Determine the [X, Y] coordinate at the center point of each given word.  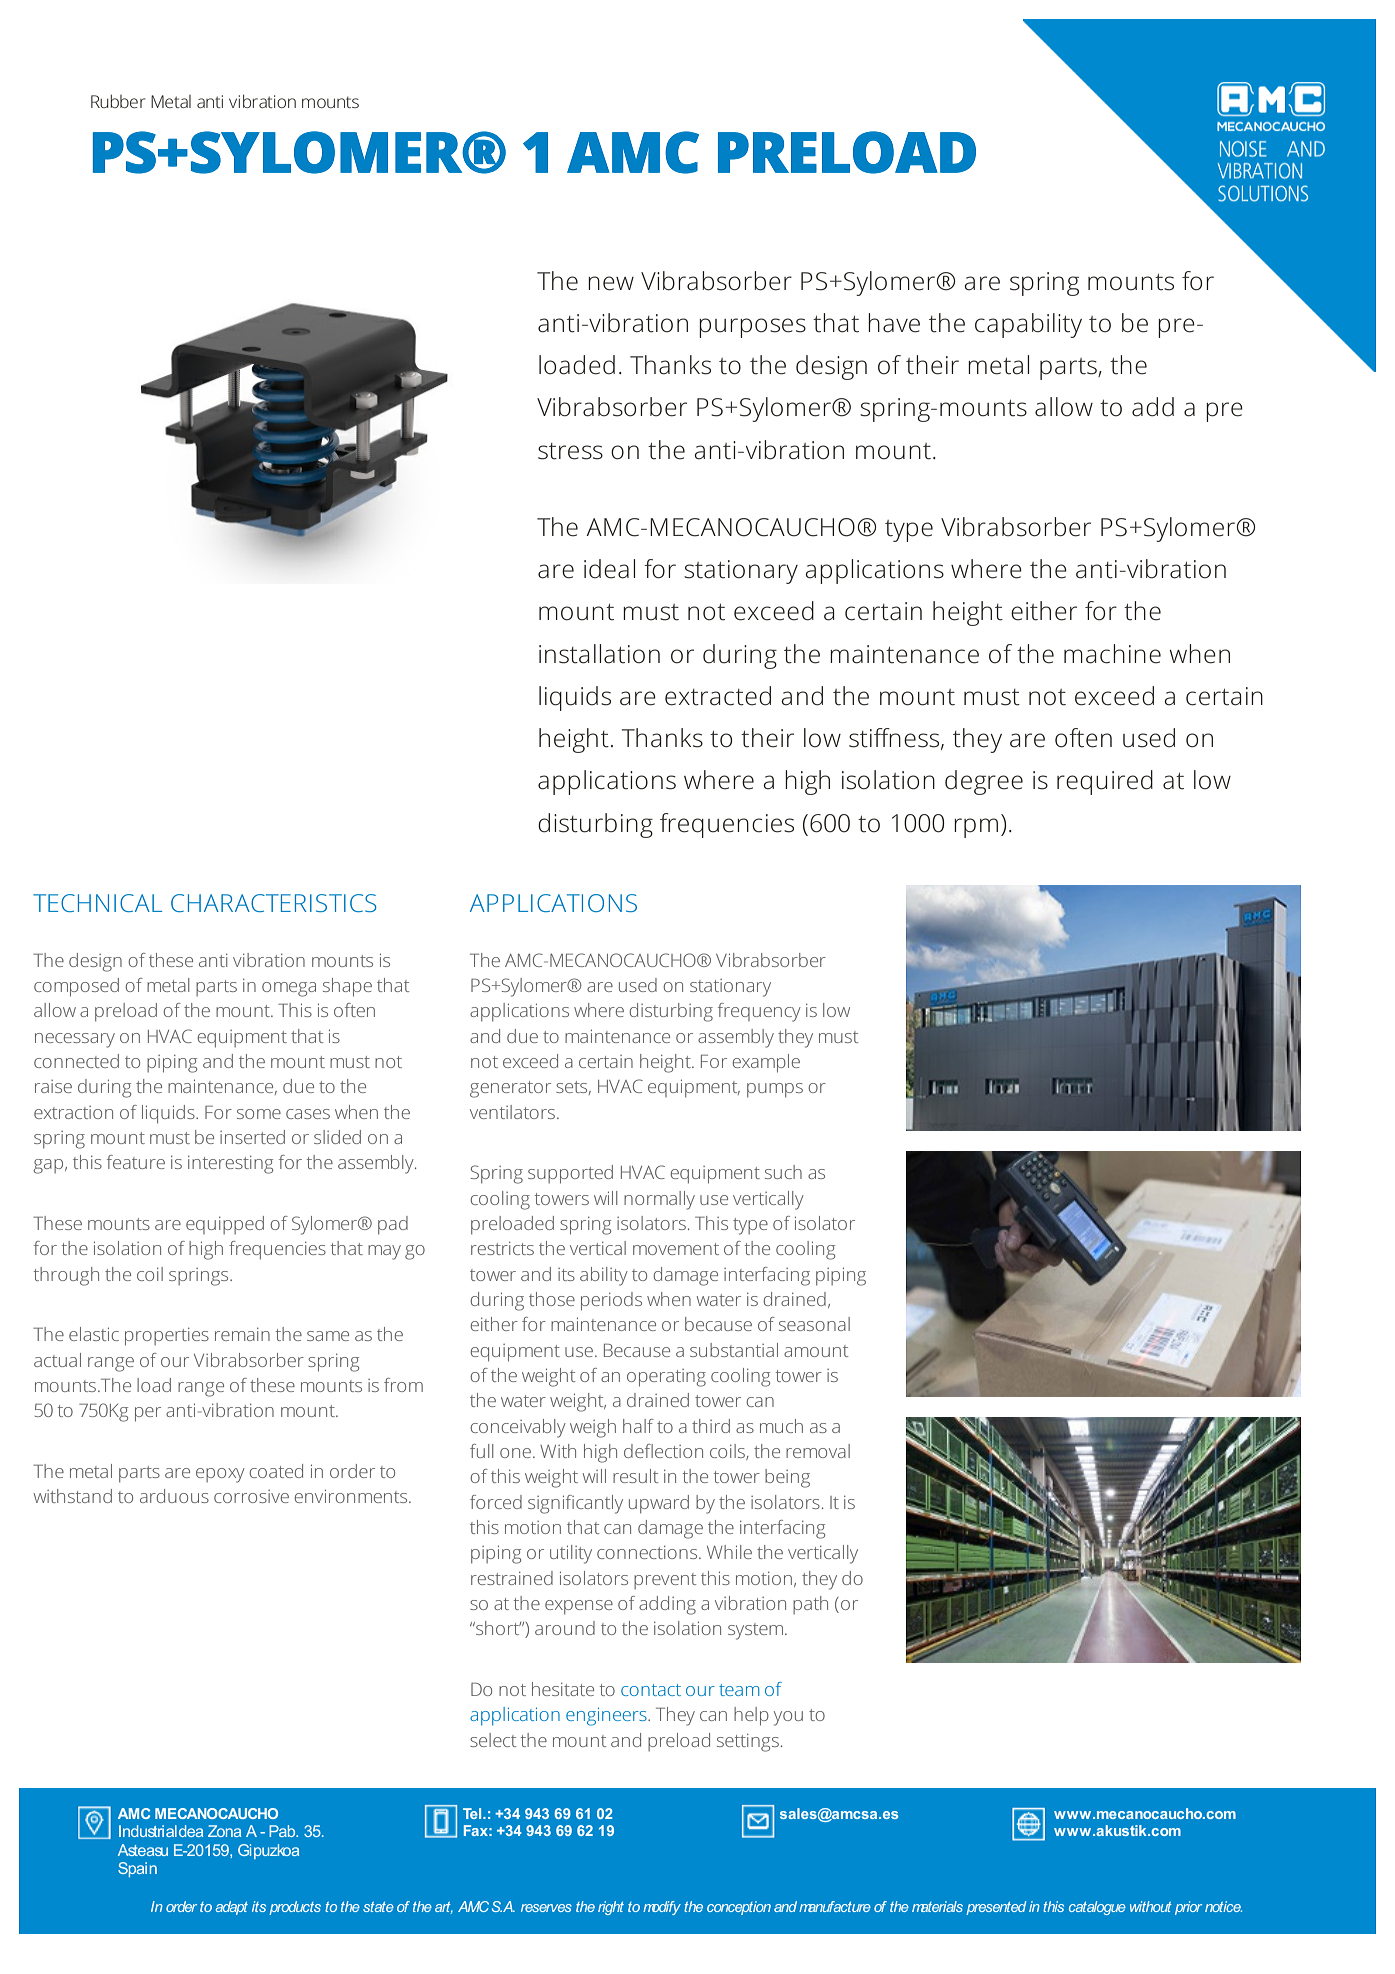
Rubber [118, 101]
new [611, 283]
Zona [224, 1831]
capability [1028, 325]
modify [662, 1908]
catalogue [1097, 1908]
